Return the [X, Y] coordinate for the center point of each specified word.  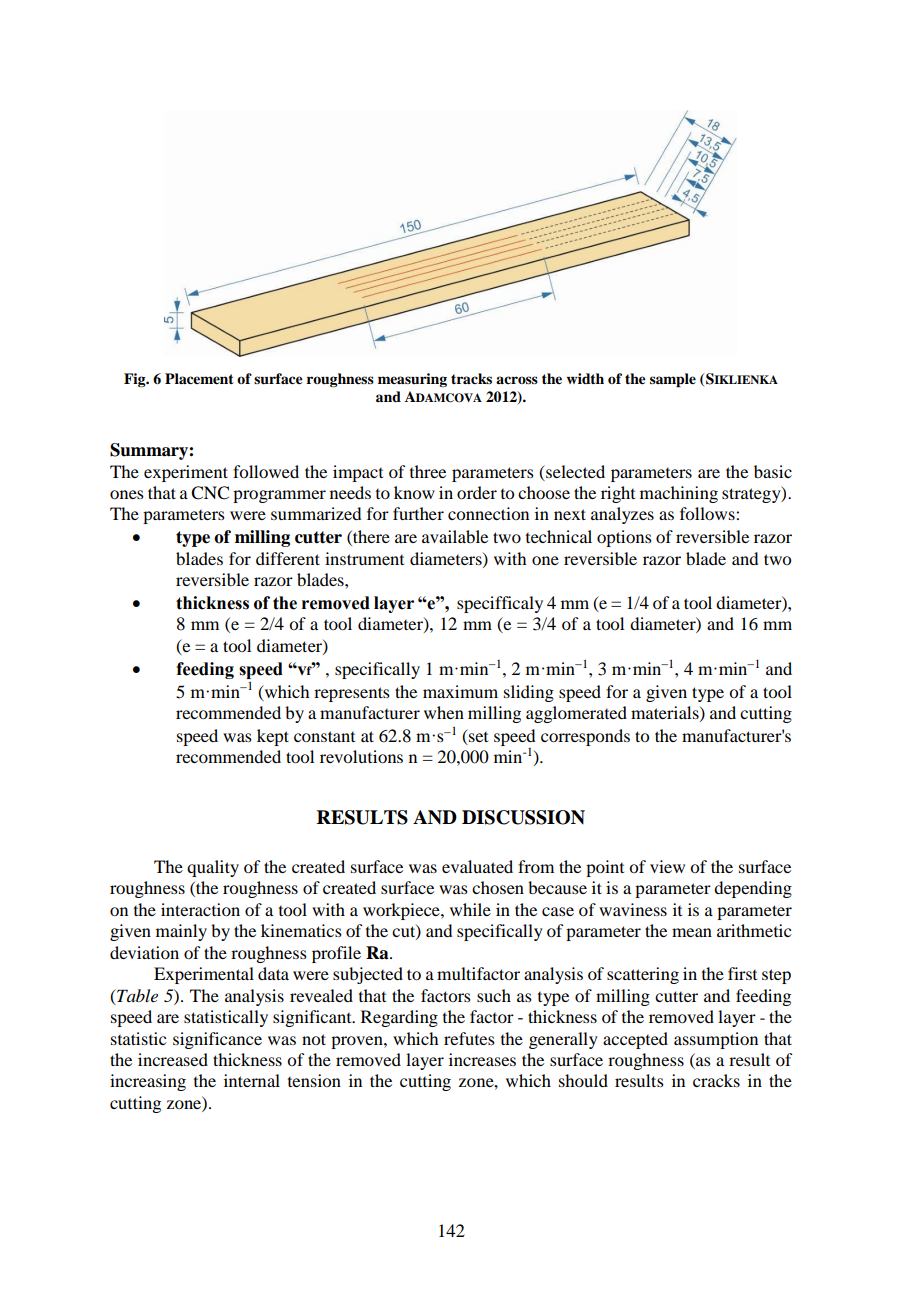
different [288, 558]
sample [673, 380]
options [624, 538]
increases [482, 1059]
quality [213, 868]
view [667, 866]
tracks [471, 378]
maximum [460, 691]
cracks [716, 1080]
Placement [199, 379]
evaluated [477, 866]
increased [173, 1059]
